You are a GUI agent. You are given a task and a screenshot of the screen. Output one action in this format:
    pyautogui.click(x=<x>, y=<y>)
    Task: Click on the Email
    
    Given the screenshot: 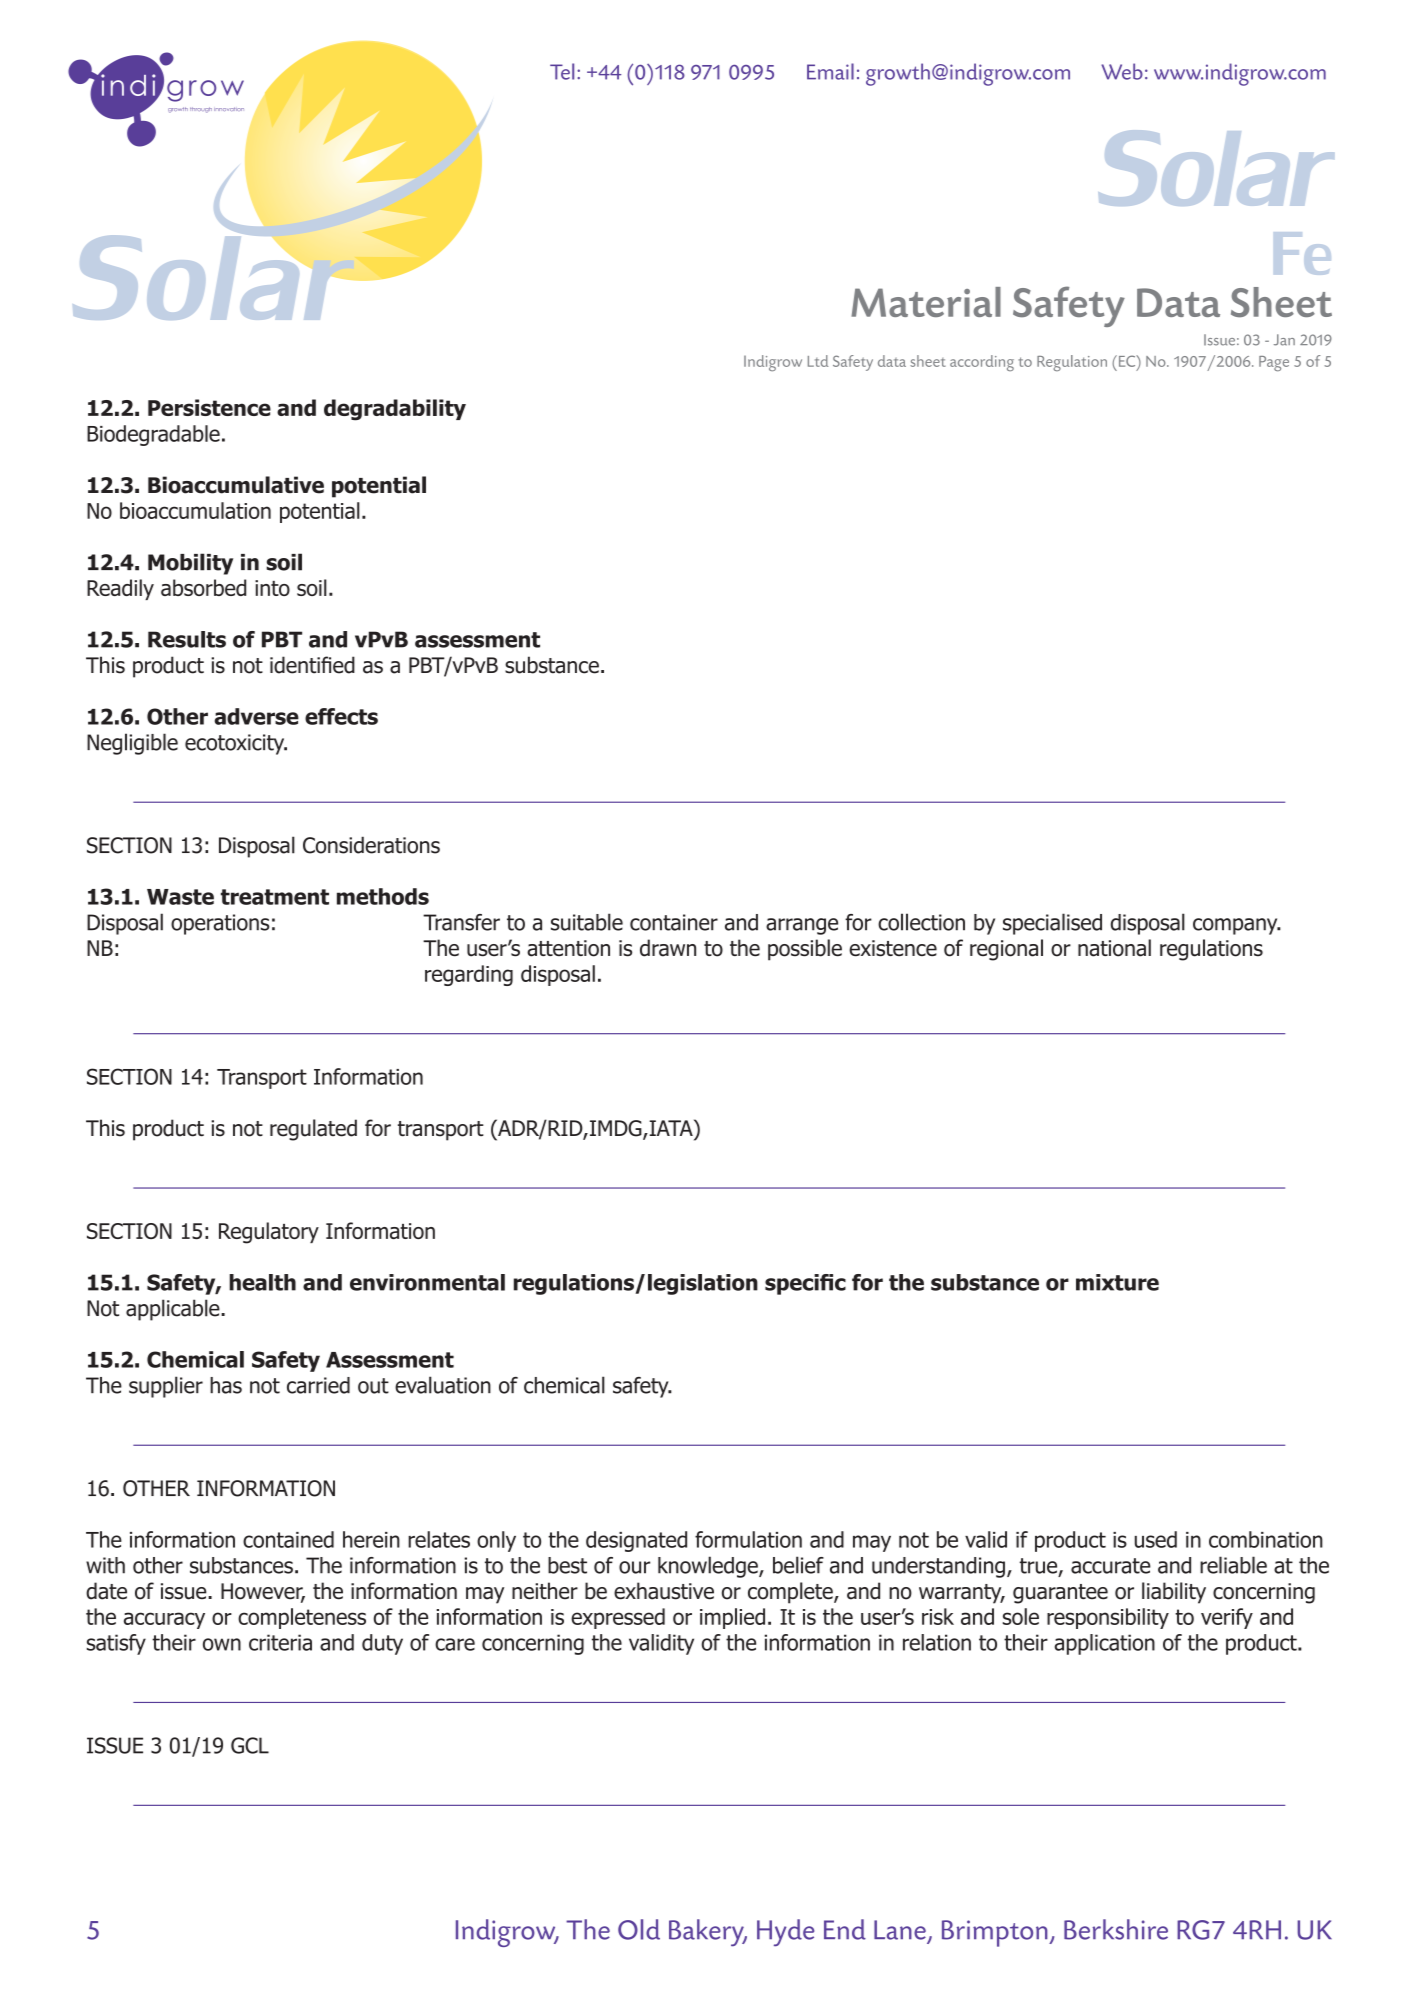 What is the action you would take?
    pyautogui.click(x=830, y=71)
